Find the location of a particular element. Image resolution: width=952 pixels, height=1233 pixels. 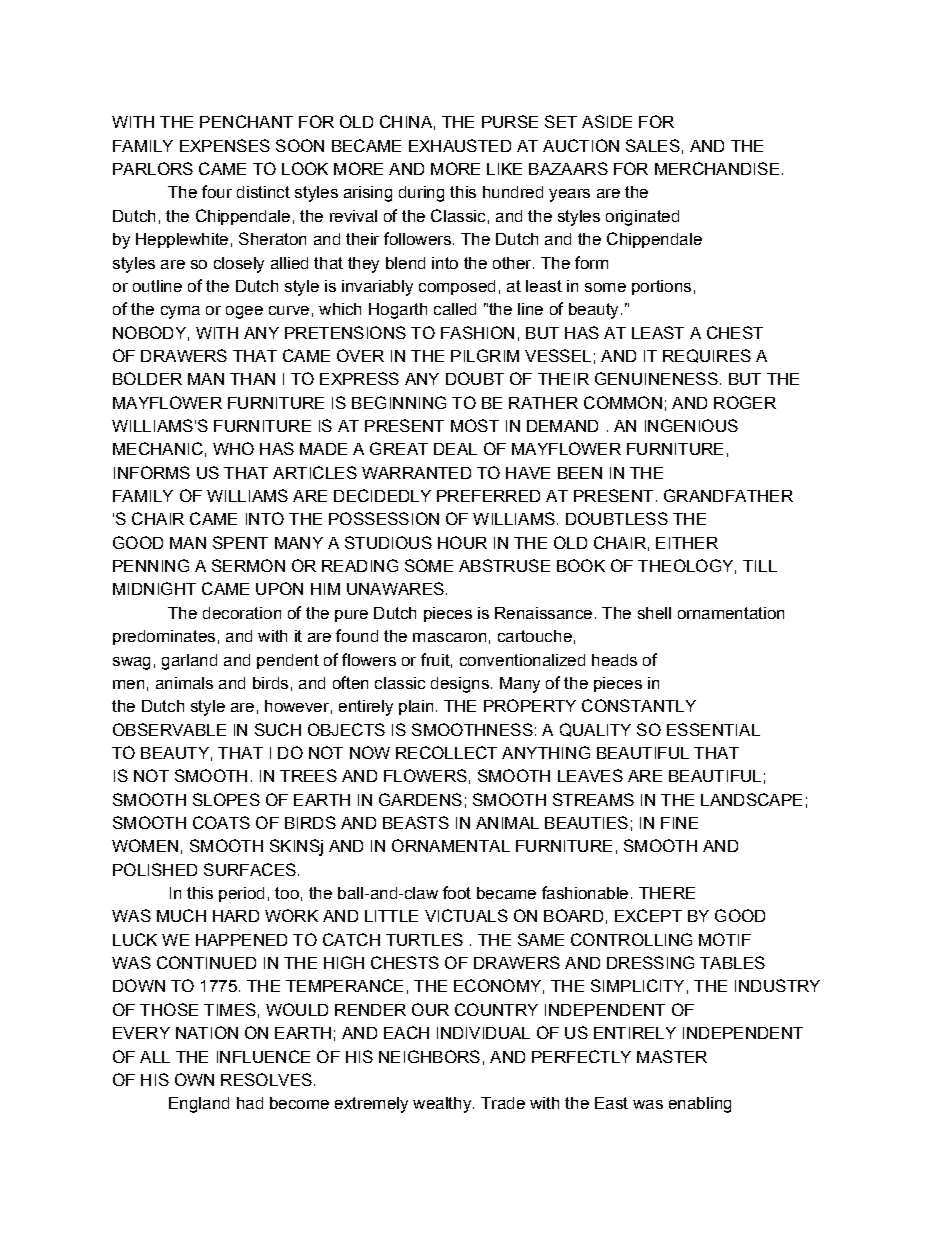

EXPENSES is located at coordinates (225, 145).
